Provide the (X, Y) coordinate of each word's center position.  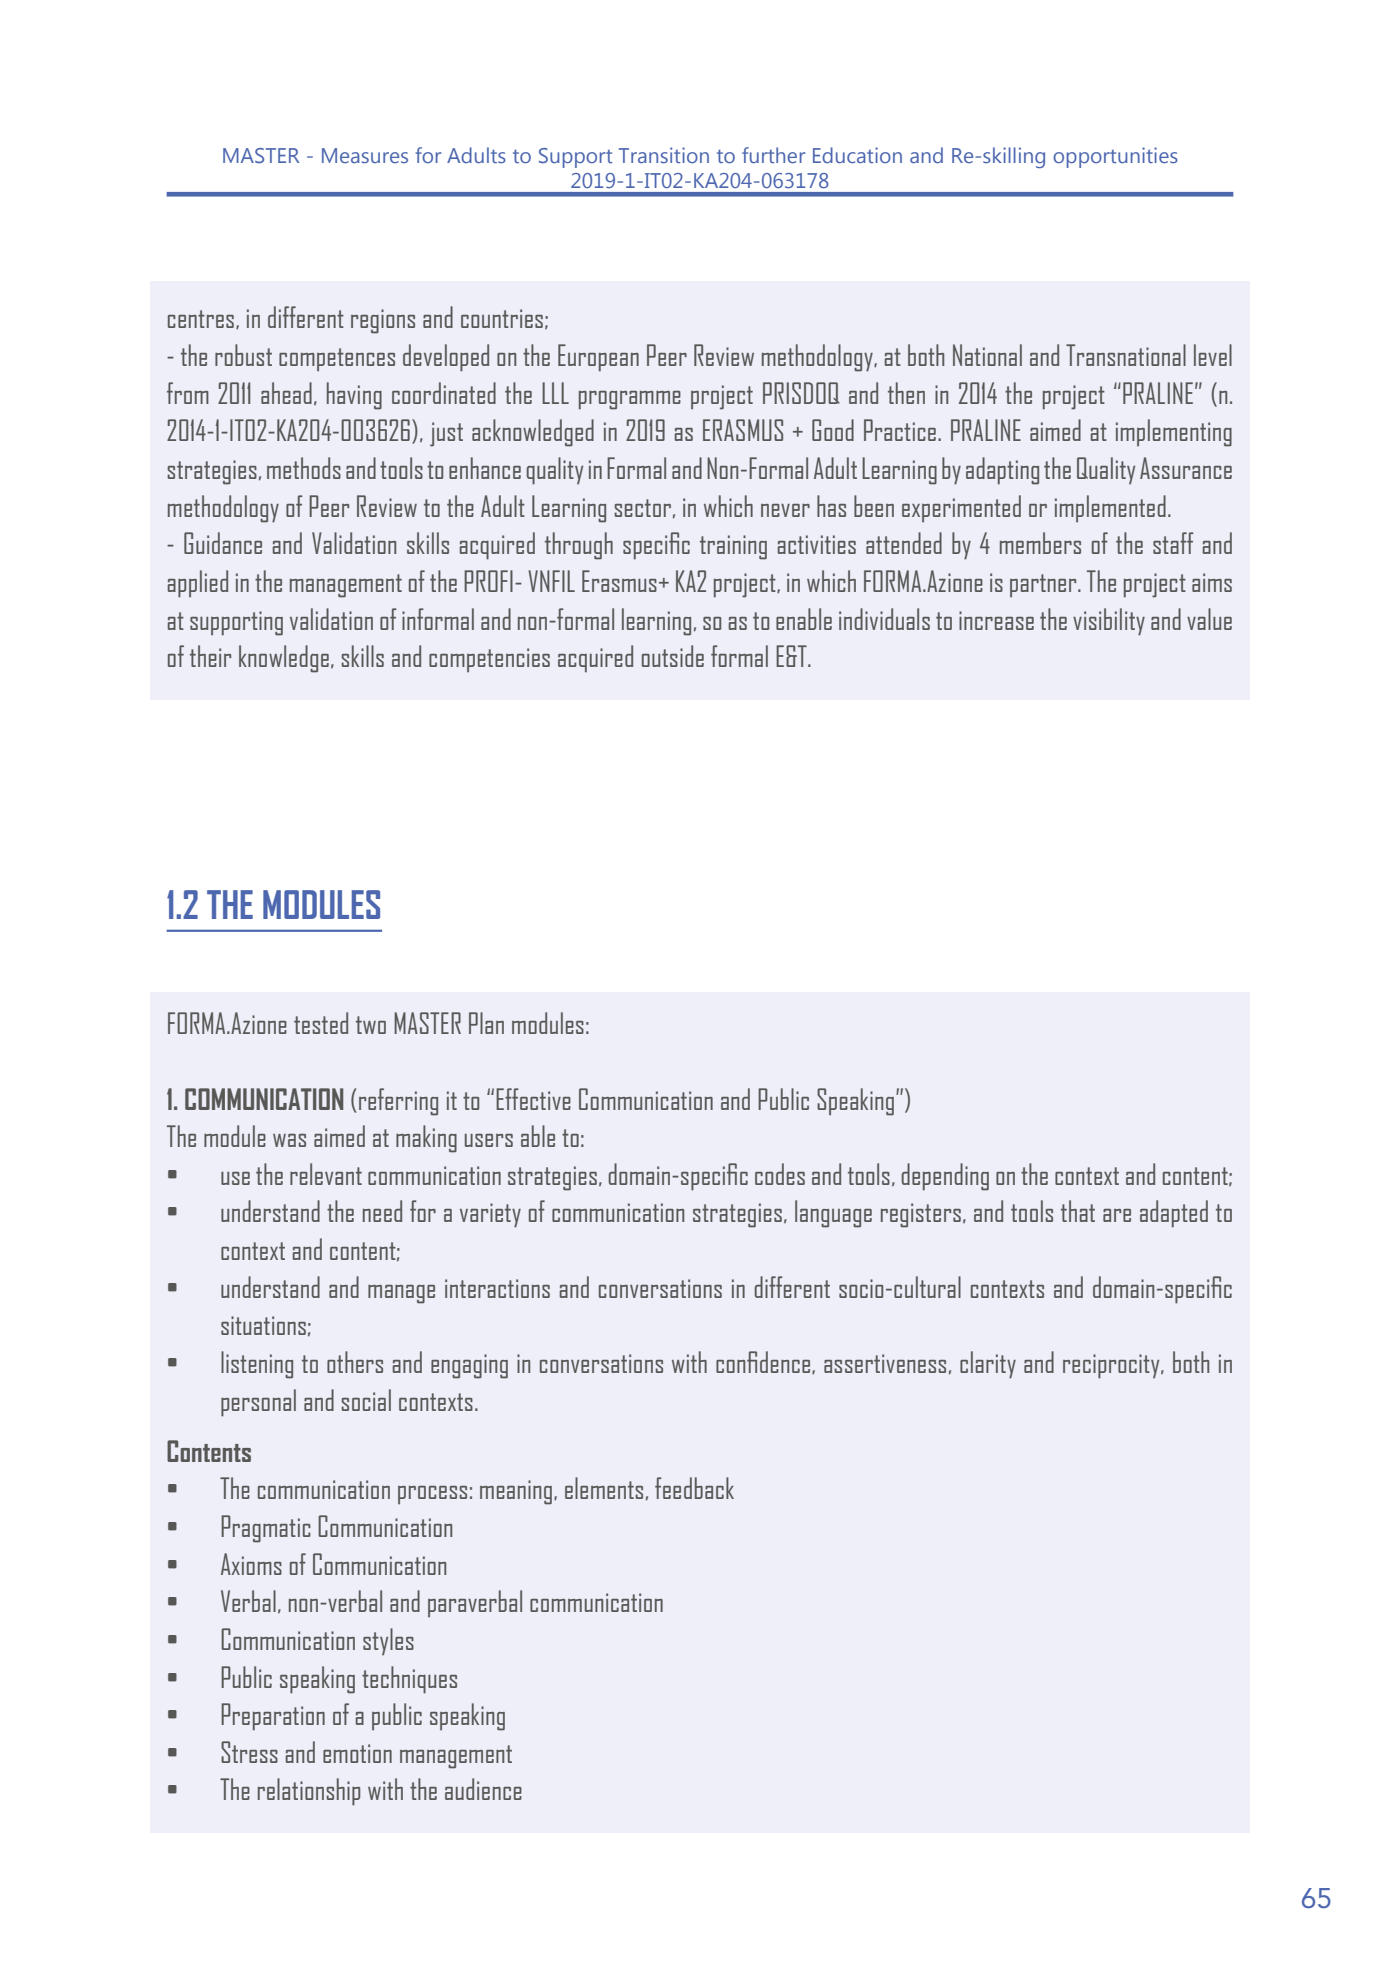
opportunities (1115, 157)
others (355, 1362)
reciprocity (1112, 1366)
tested (321, 1023)
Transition (664, 155)
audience (483, 1789)
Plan (486, 1023)
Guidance (223, 543)
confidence (764, 1362)
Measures (365, 155)
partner (1044, 585)
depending (945, 1177)
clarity (988, 1365)
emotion (357, 1753)
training (733, 547)
